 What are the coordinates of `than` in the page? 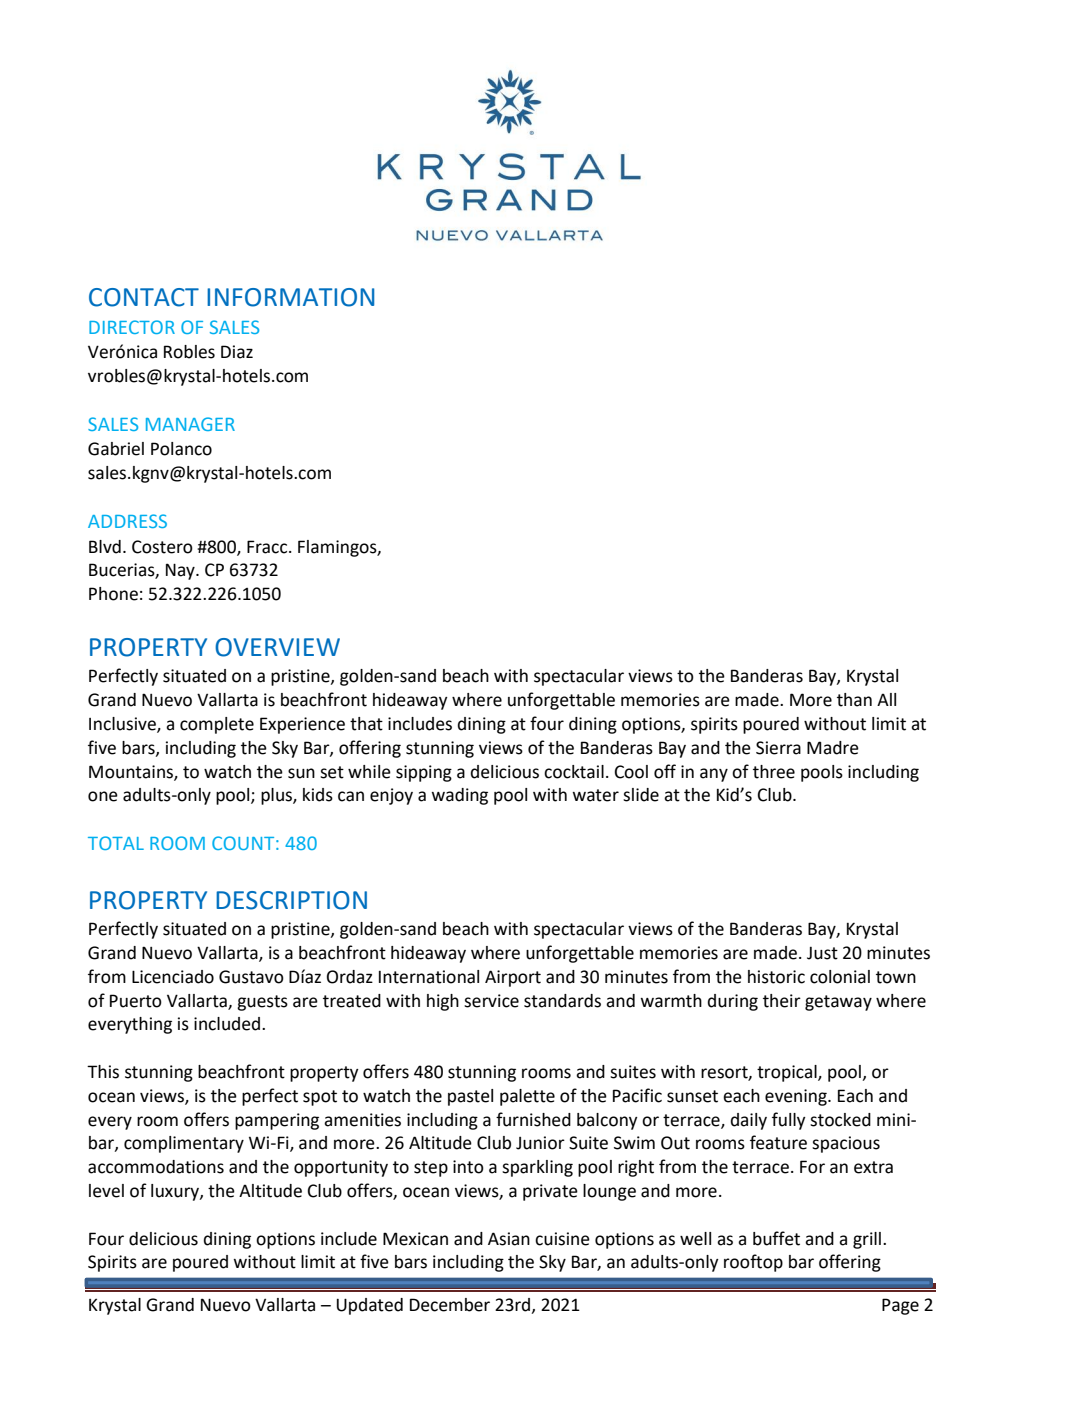 It's located at (854, 700).
